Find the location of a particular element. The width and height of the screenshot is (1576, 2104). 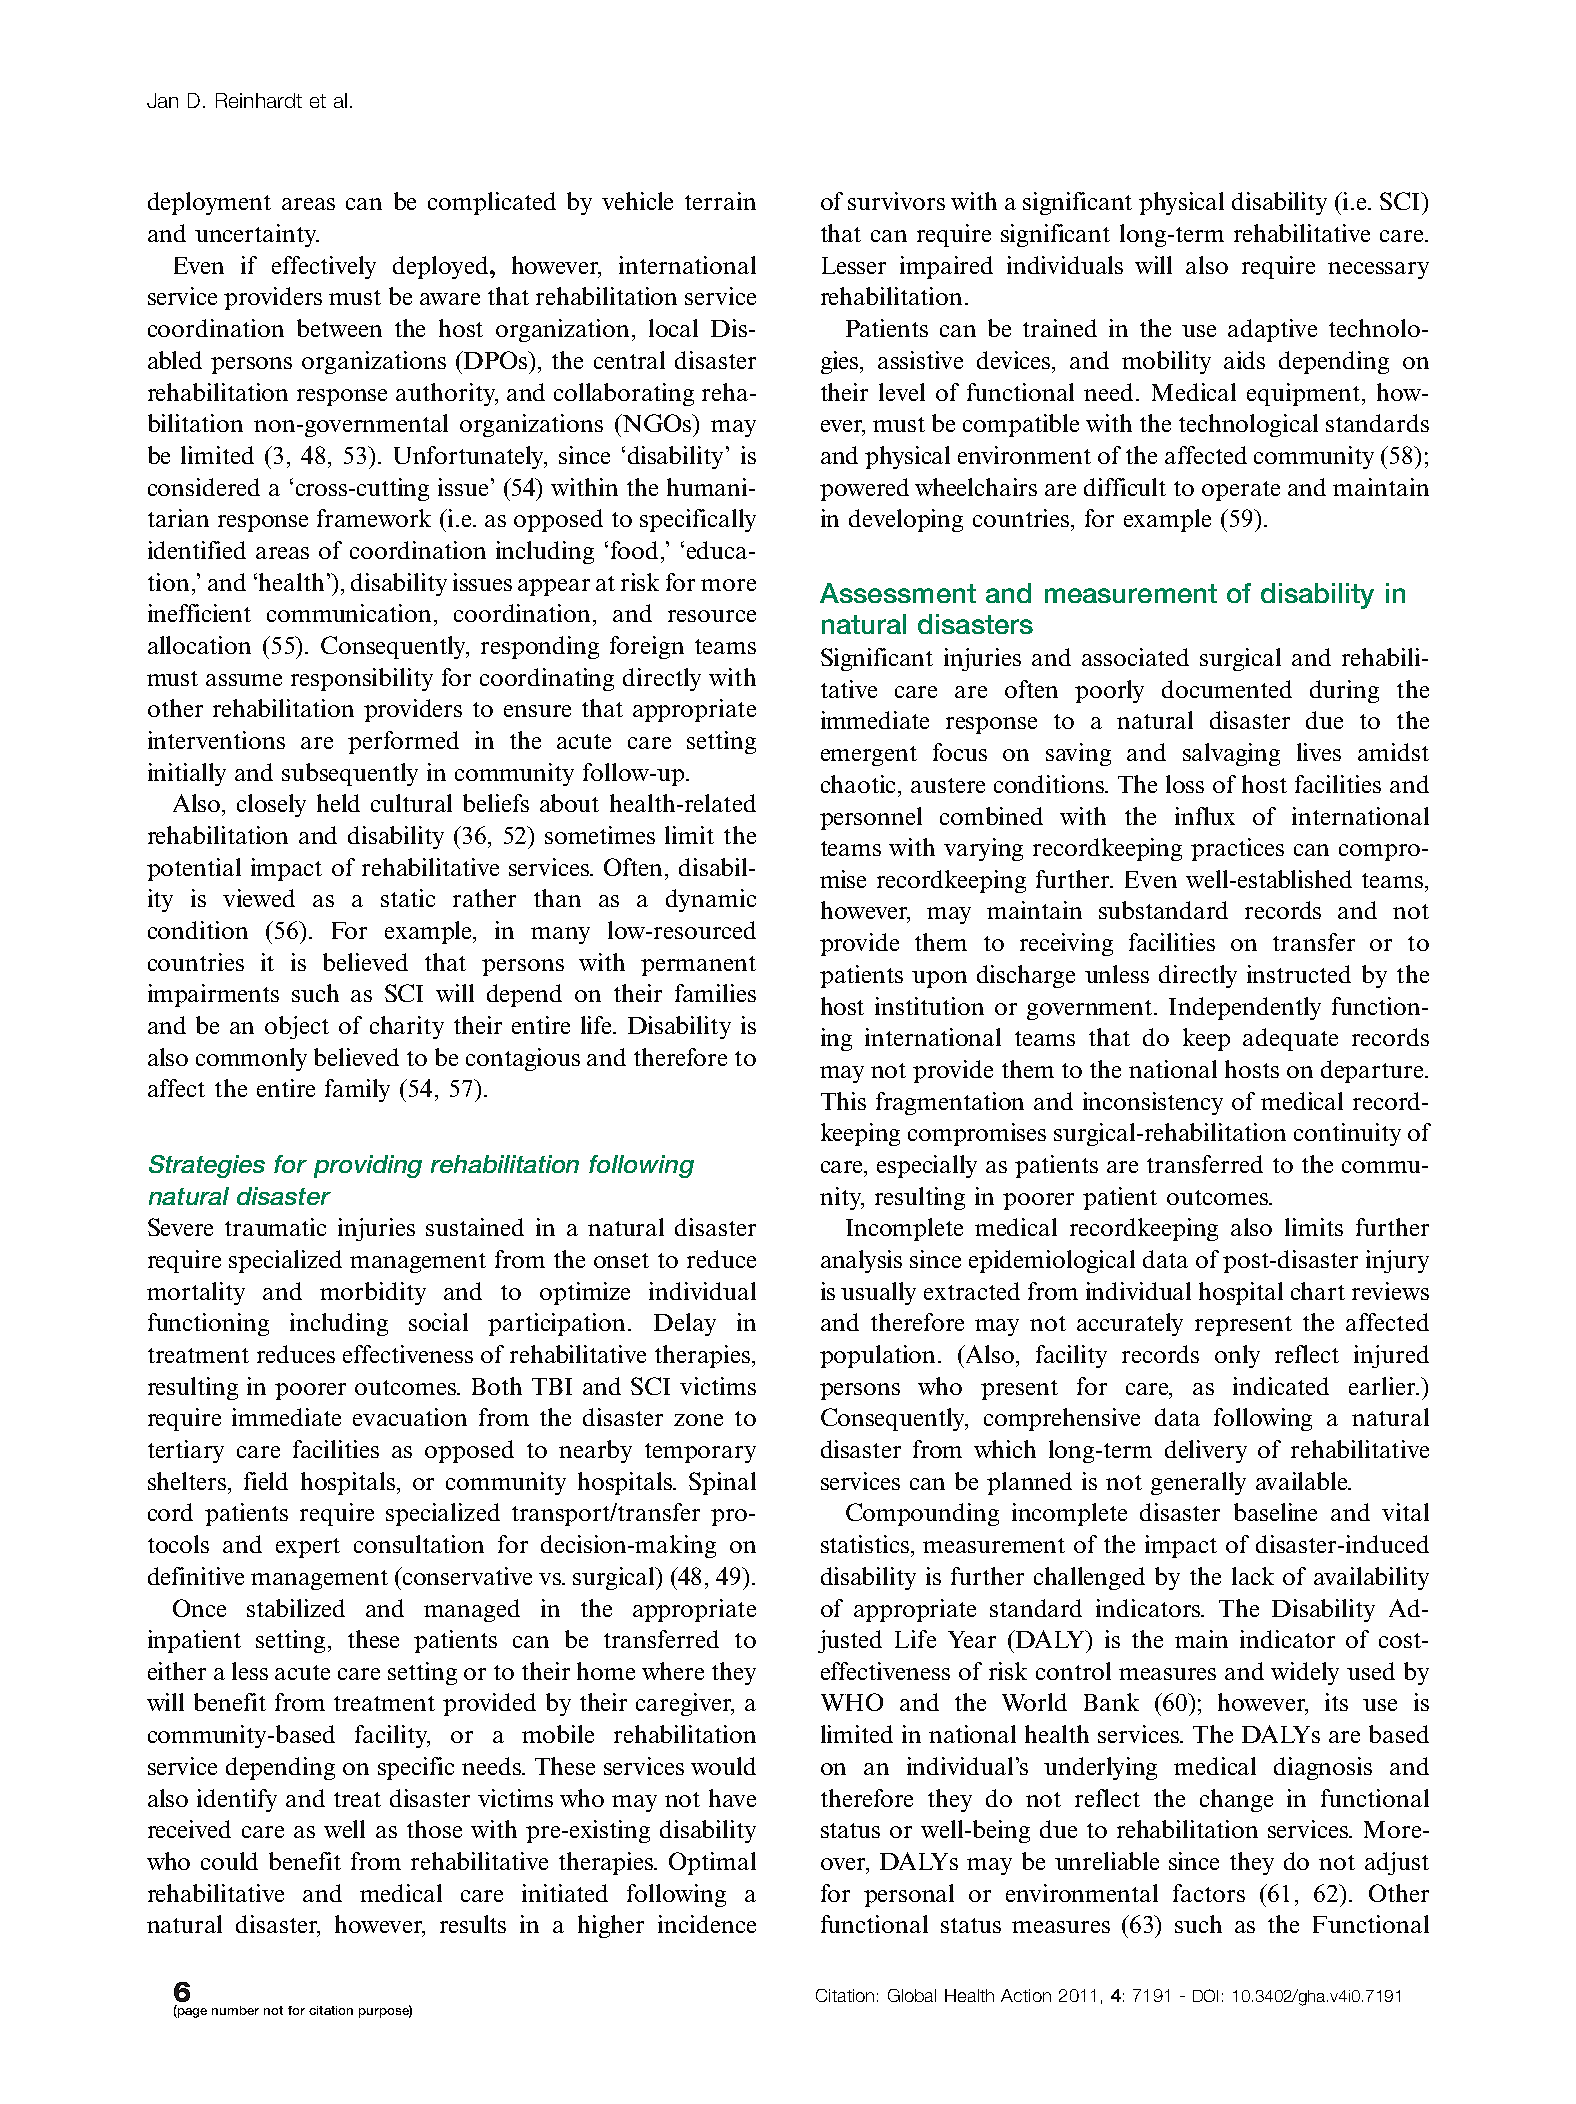

Reinhardt is located at coordinates (259, 100).
